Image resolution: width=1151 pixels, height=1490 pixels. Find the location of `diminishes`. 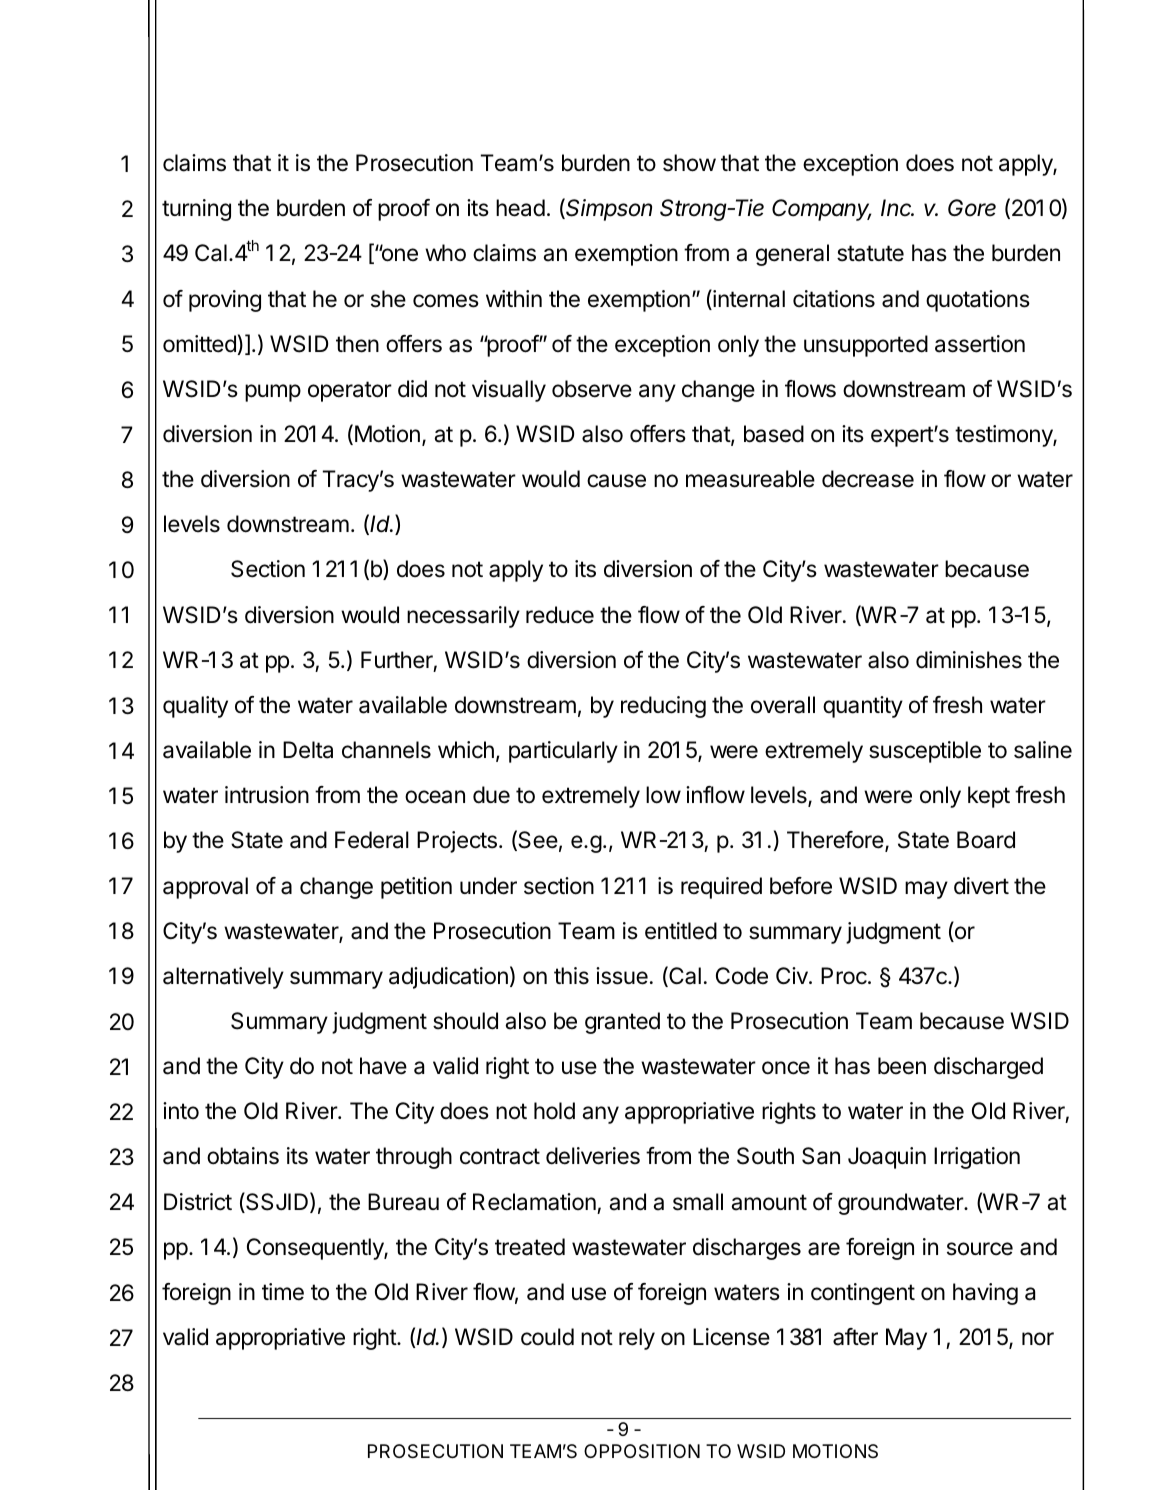

diminishes is located at coordinates (969, 660).
